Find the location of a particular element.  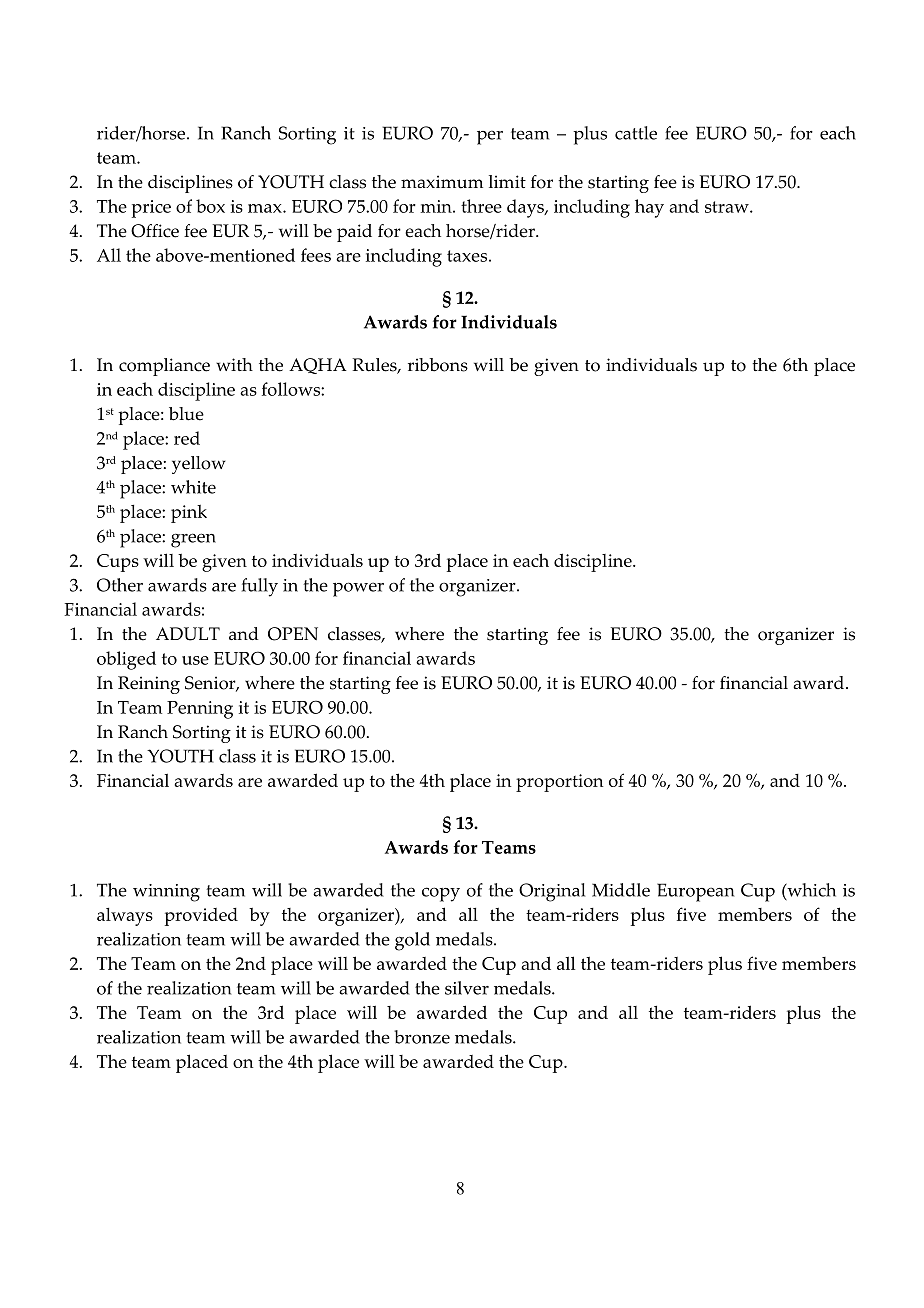

provided is located at coordinates (201, 917).
